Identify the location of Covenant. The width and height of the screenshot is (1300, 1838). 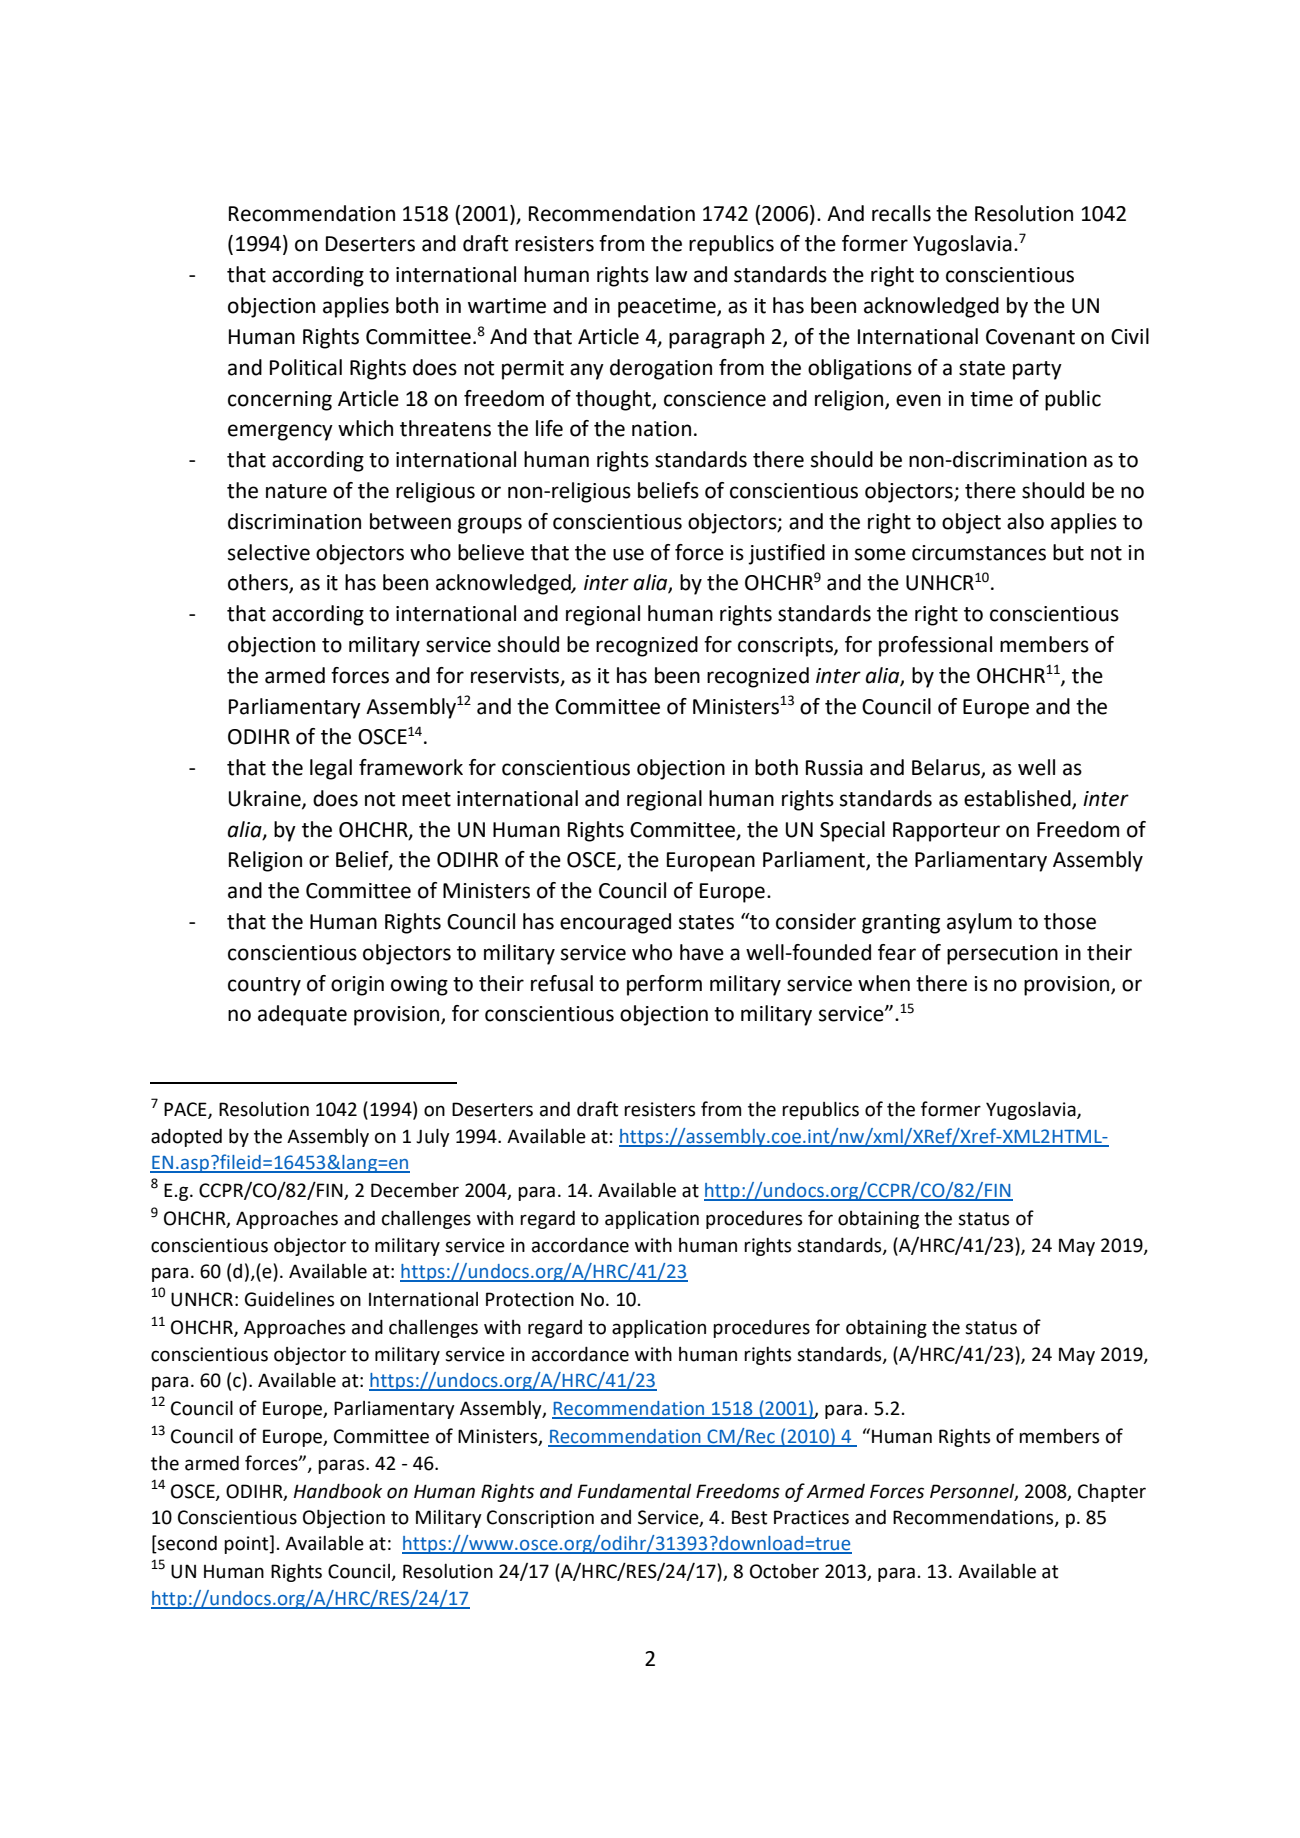
(1030, 337).
